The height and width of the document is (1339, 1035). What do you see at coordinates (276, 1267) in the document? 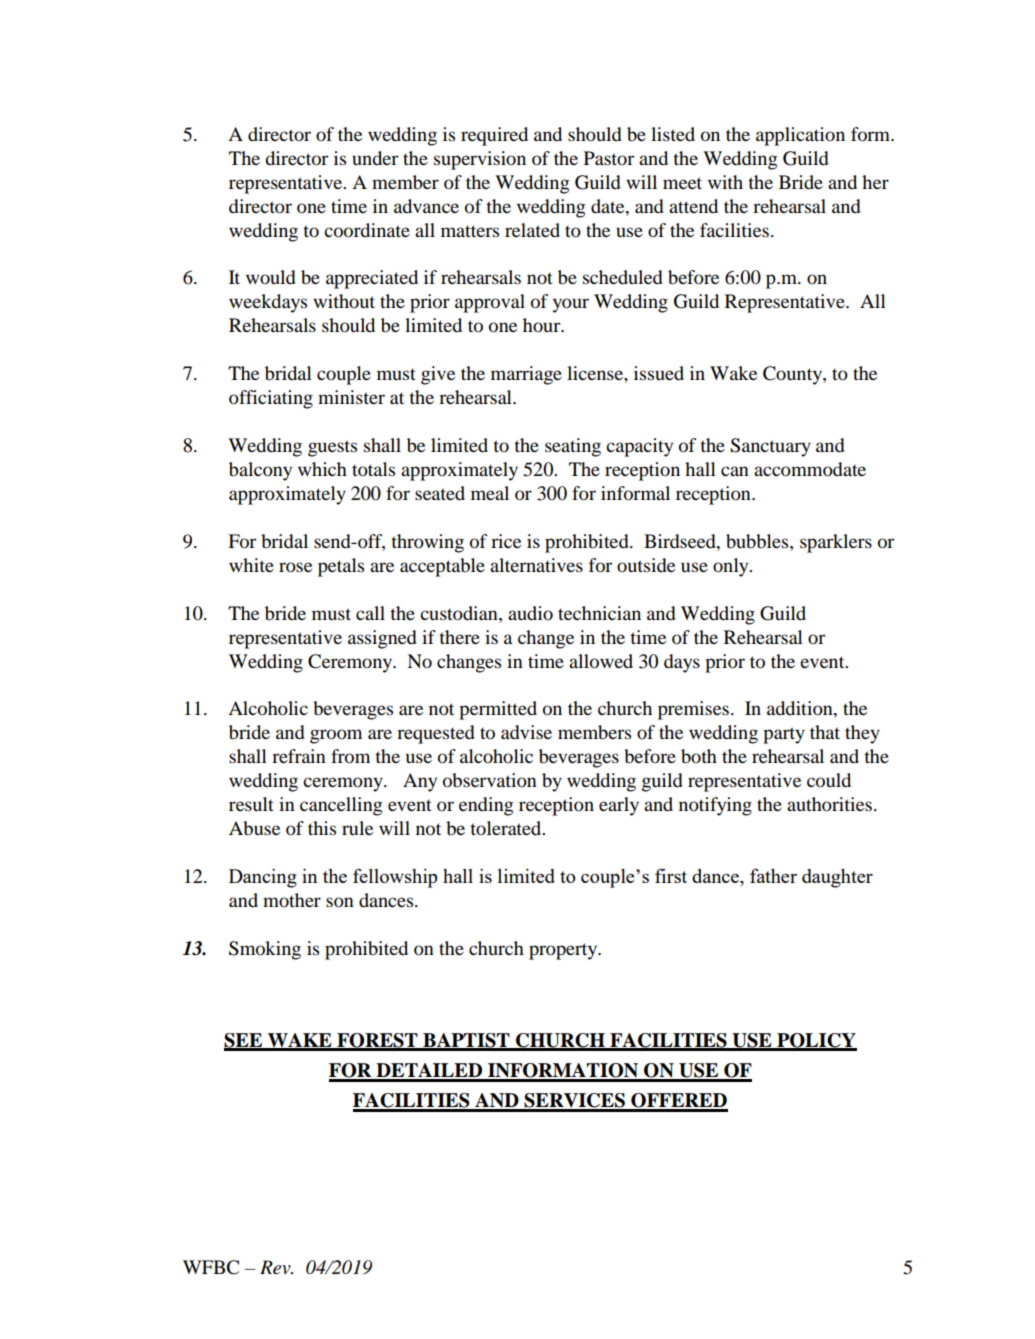
I see `Rev` at bounding box center [276, 1267].
